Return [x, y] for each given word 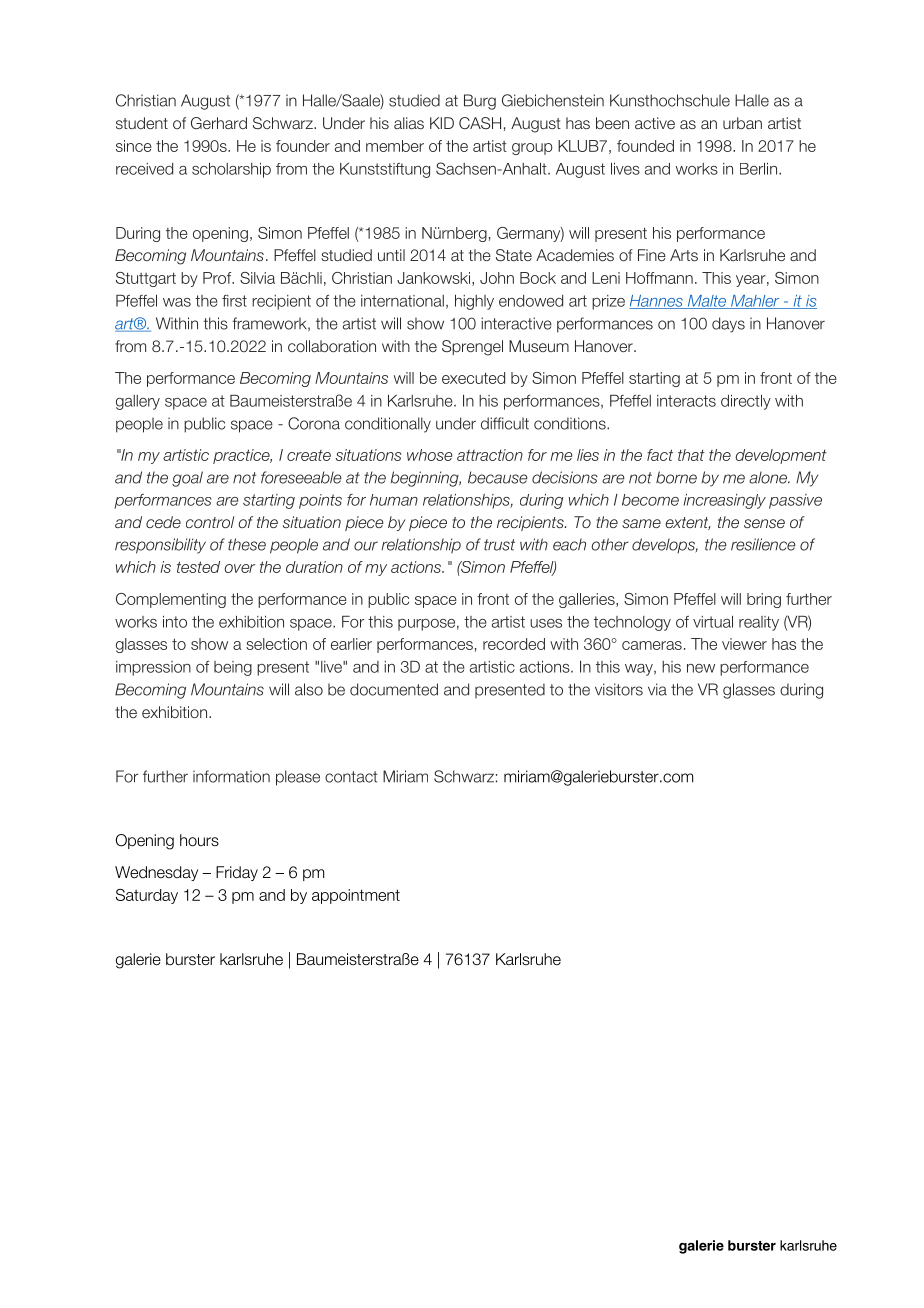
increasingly [725, 501]
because [498, 477]
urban [742, 123]
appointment [356, 896]
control [210, 522]
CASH [480, 123]
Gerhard [219, 123]
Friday [237, 873]
